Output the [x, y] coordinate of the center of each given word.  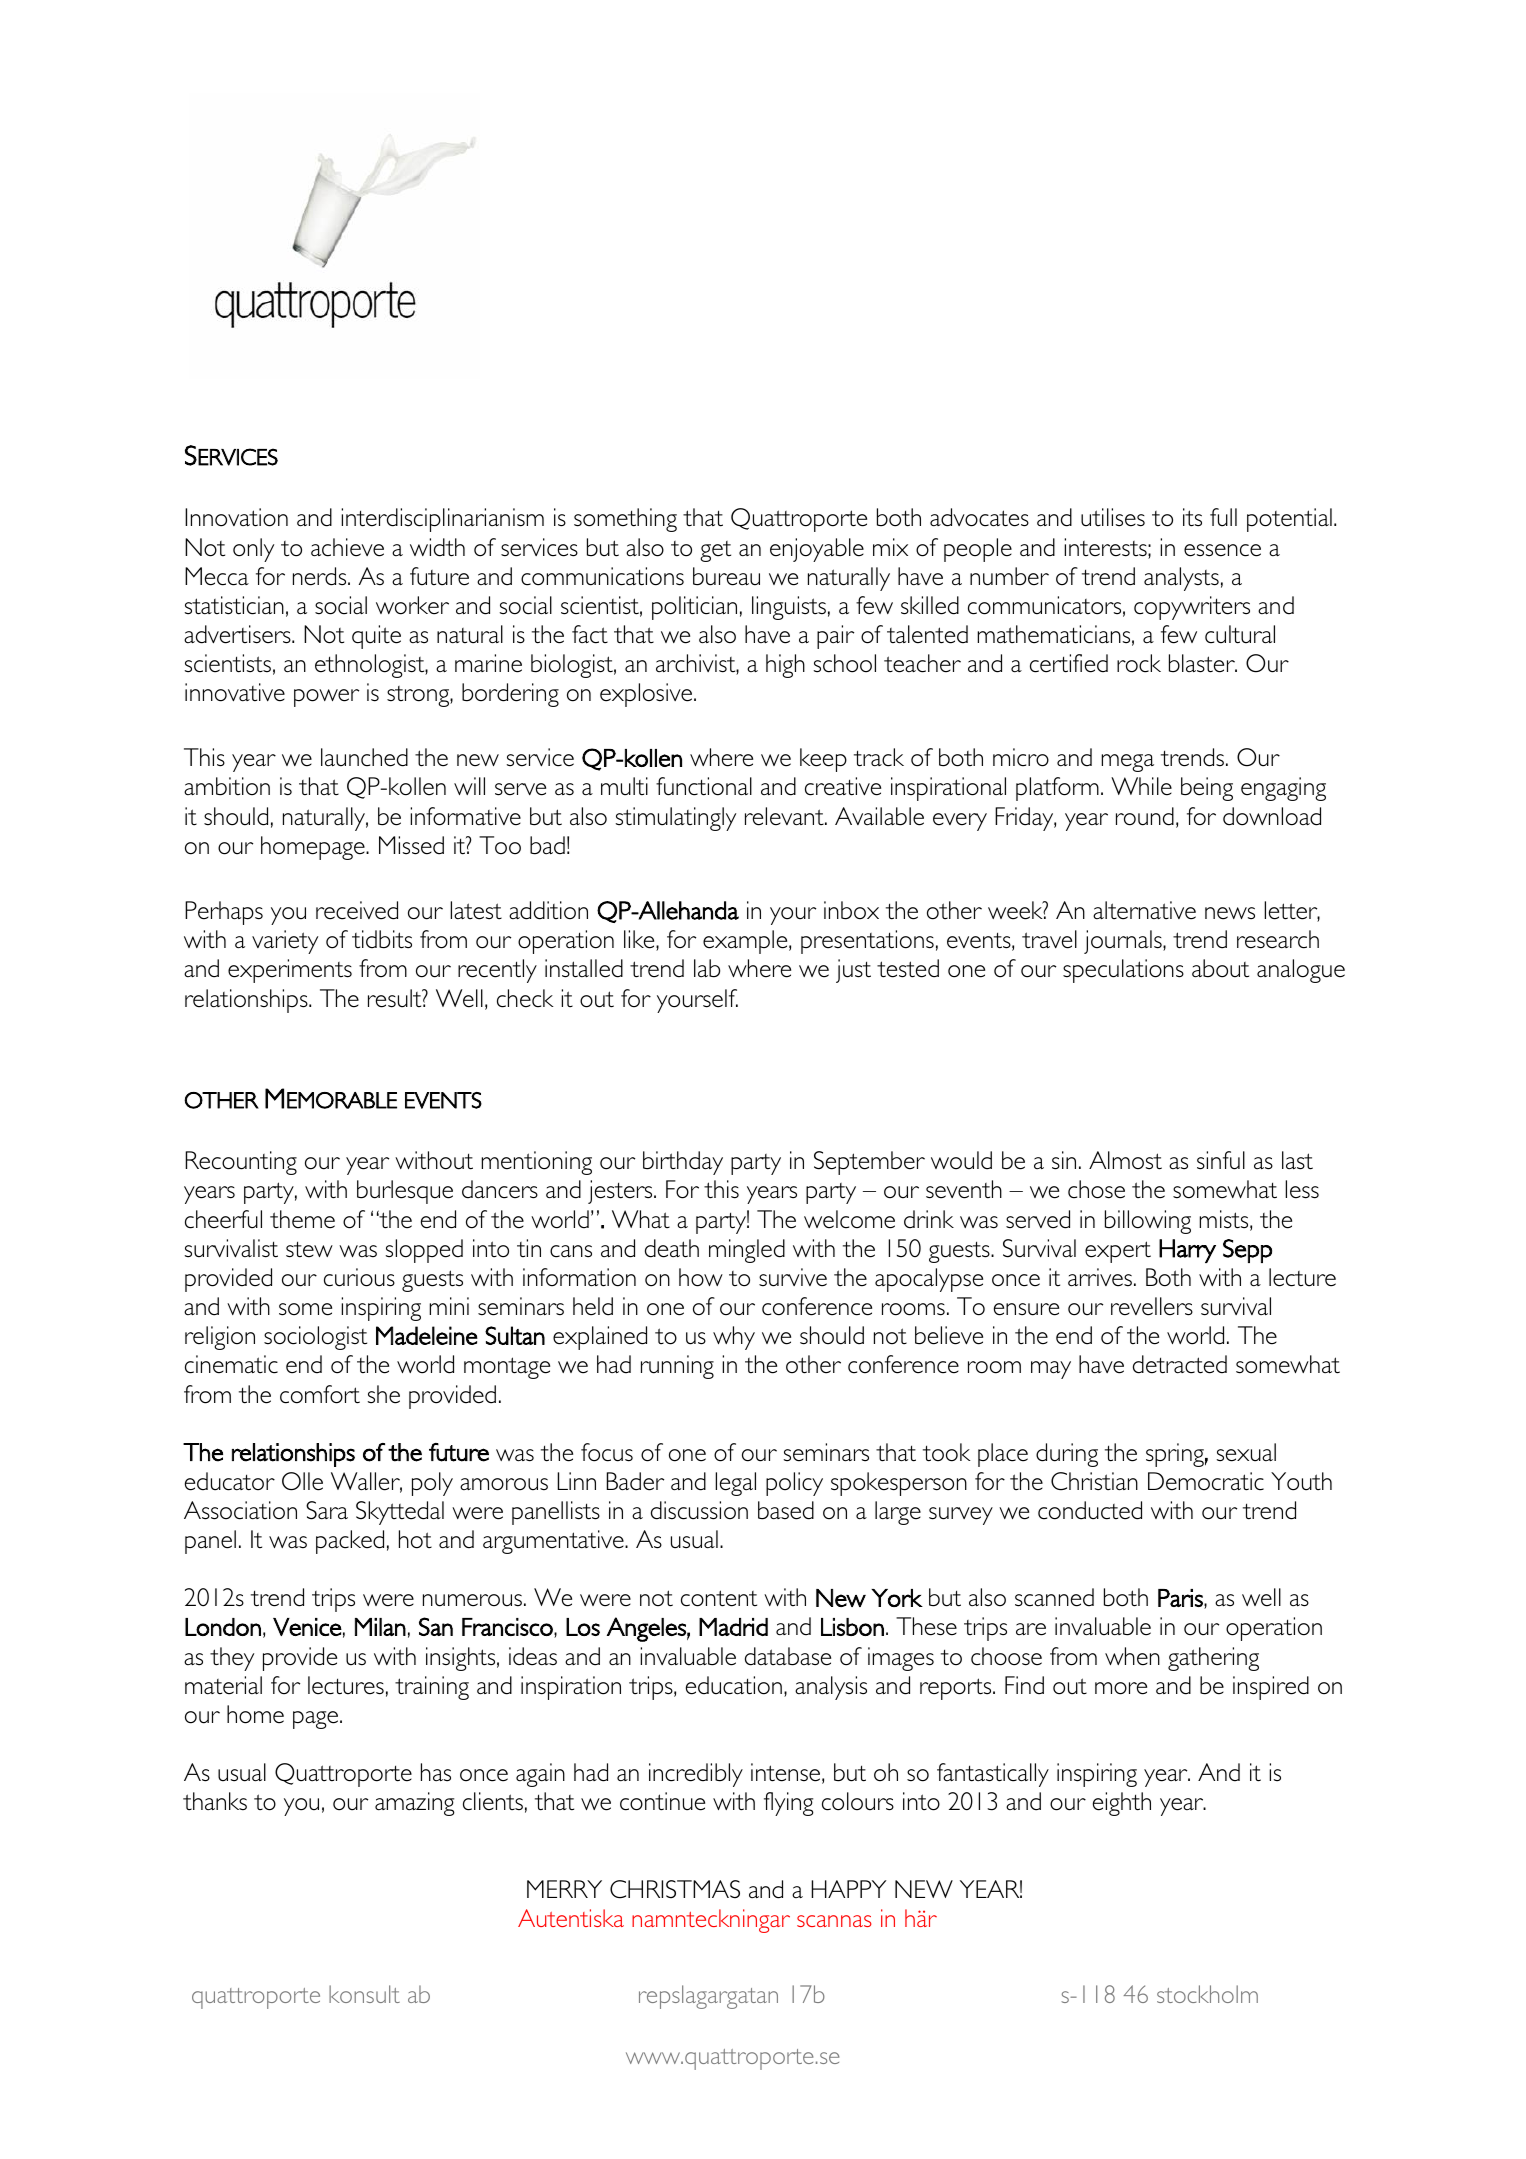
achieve [347, 547]
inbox [851, 910]
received [357, 910]
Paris [1181, 1599]
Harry [1187, 1251]
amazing [415, 1804]
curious [359, 1277]
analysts [1181, 579]
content [719, 1598]
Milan [380, 1627]
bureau [726, 576]
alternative [1144, 910]
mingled [747, 1251]
